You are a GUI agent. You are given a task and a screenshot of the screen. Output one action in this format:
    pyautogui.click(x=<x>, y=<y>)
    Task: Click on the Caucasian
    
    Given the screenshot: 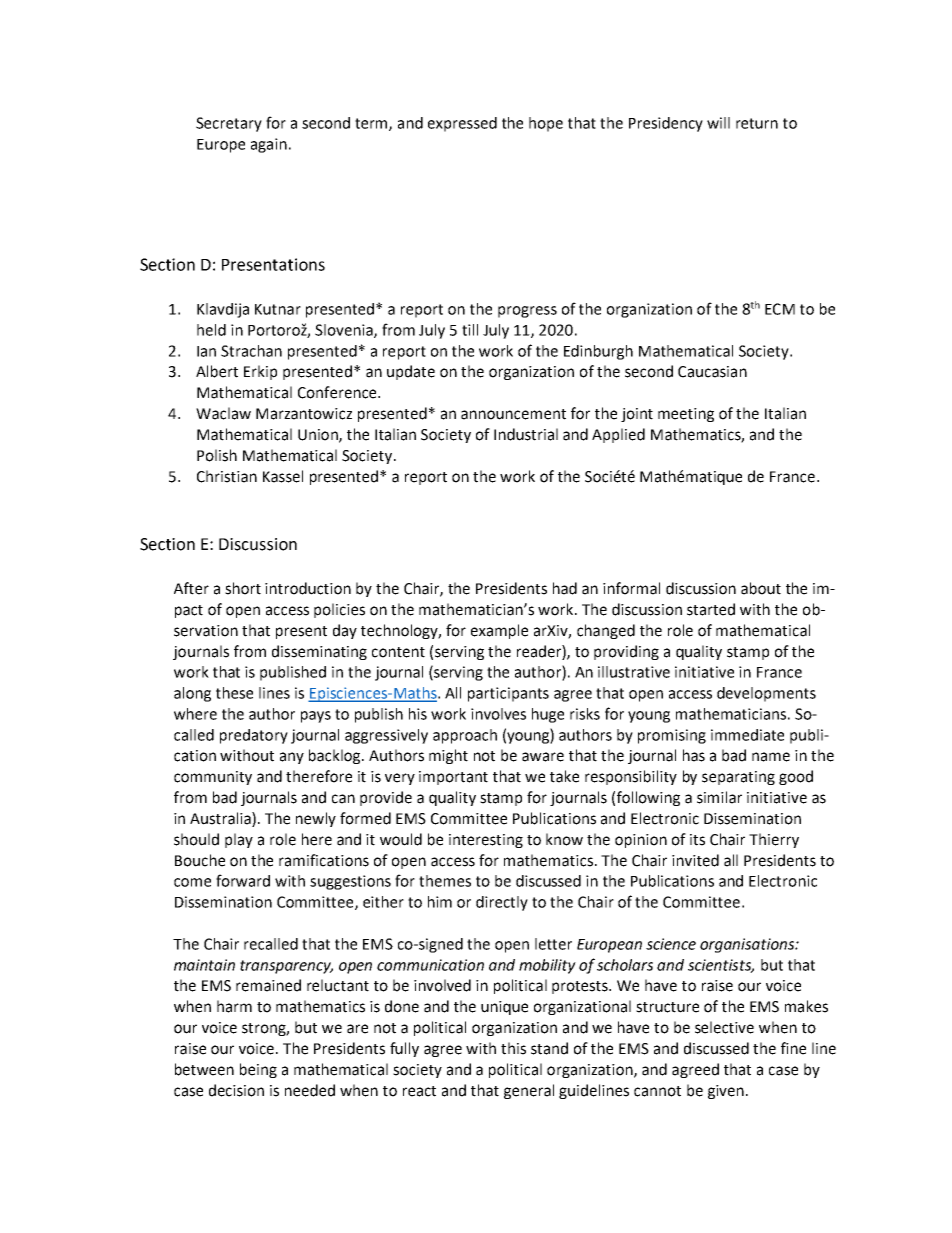 What is the action you would take?
    pyautogui.click(x=712, y=372)
